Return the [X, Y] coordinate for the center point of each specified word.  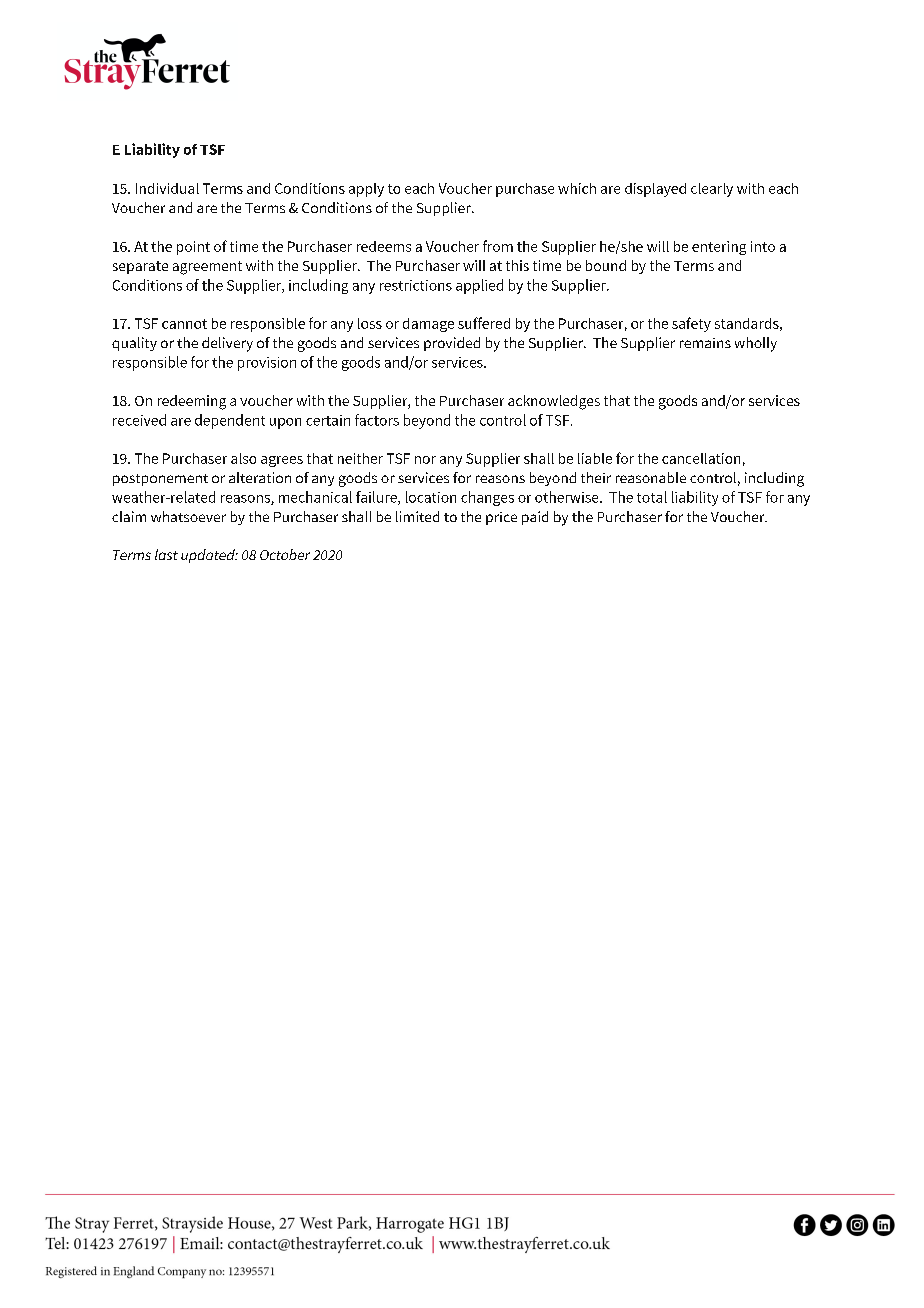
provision [267, 364]
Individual [167, 188]
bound [606, 265]
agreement [207, 268]
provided [452, 344]
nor [425, 460]
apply [366, 190]
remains [705, 343]
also [243, 458]
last [166, 554]
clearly [712, 190]
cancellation [701, 458]
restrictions [416, 285]
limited [417, 516]
